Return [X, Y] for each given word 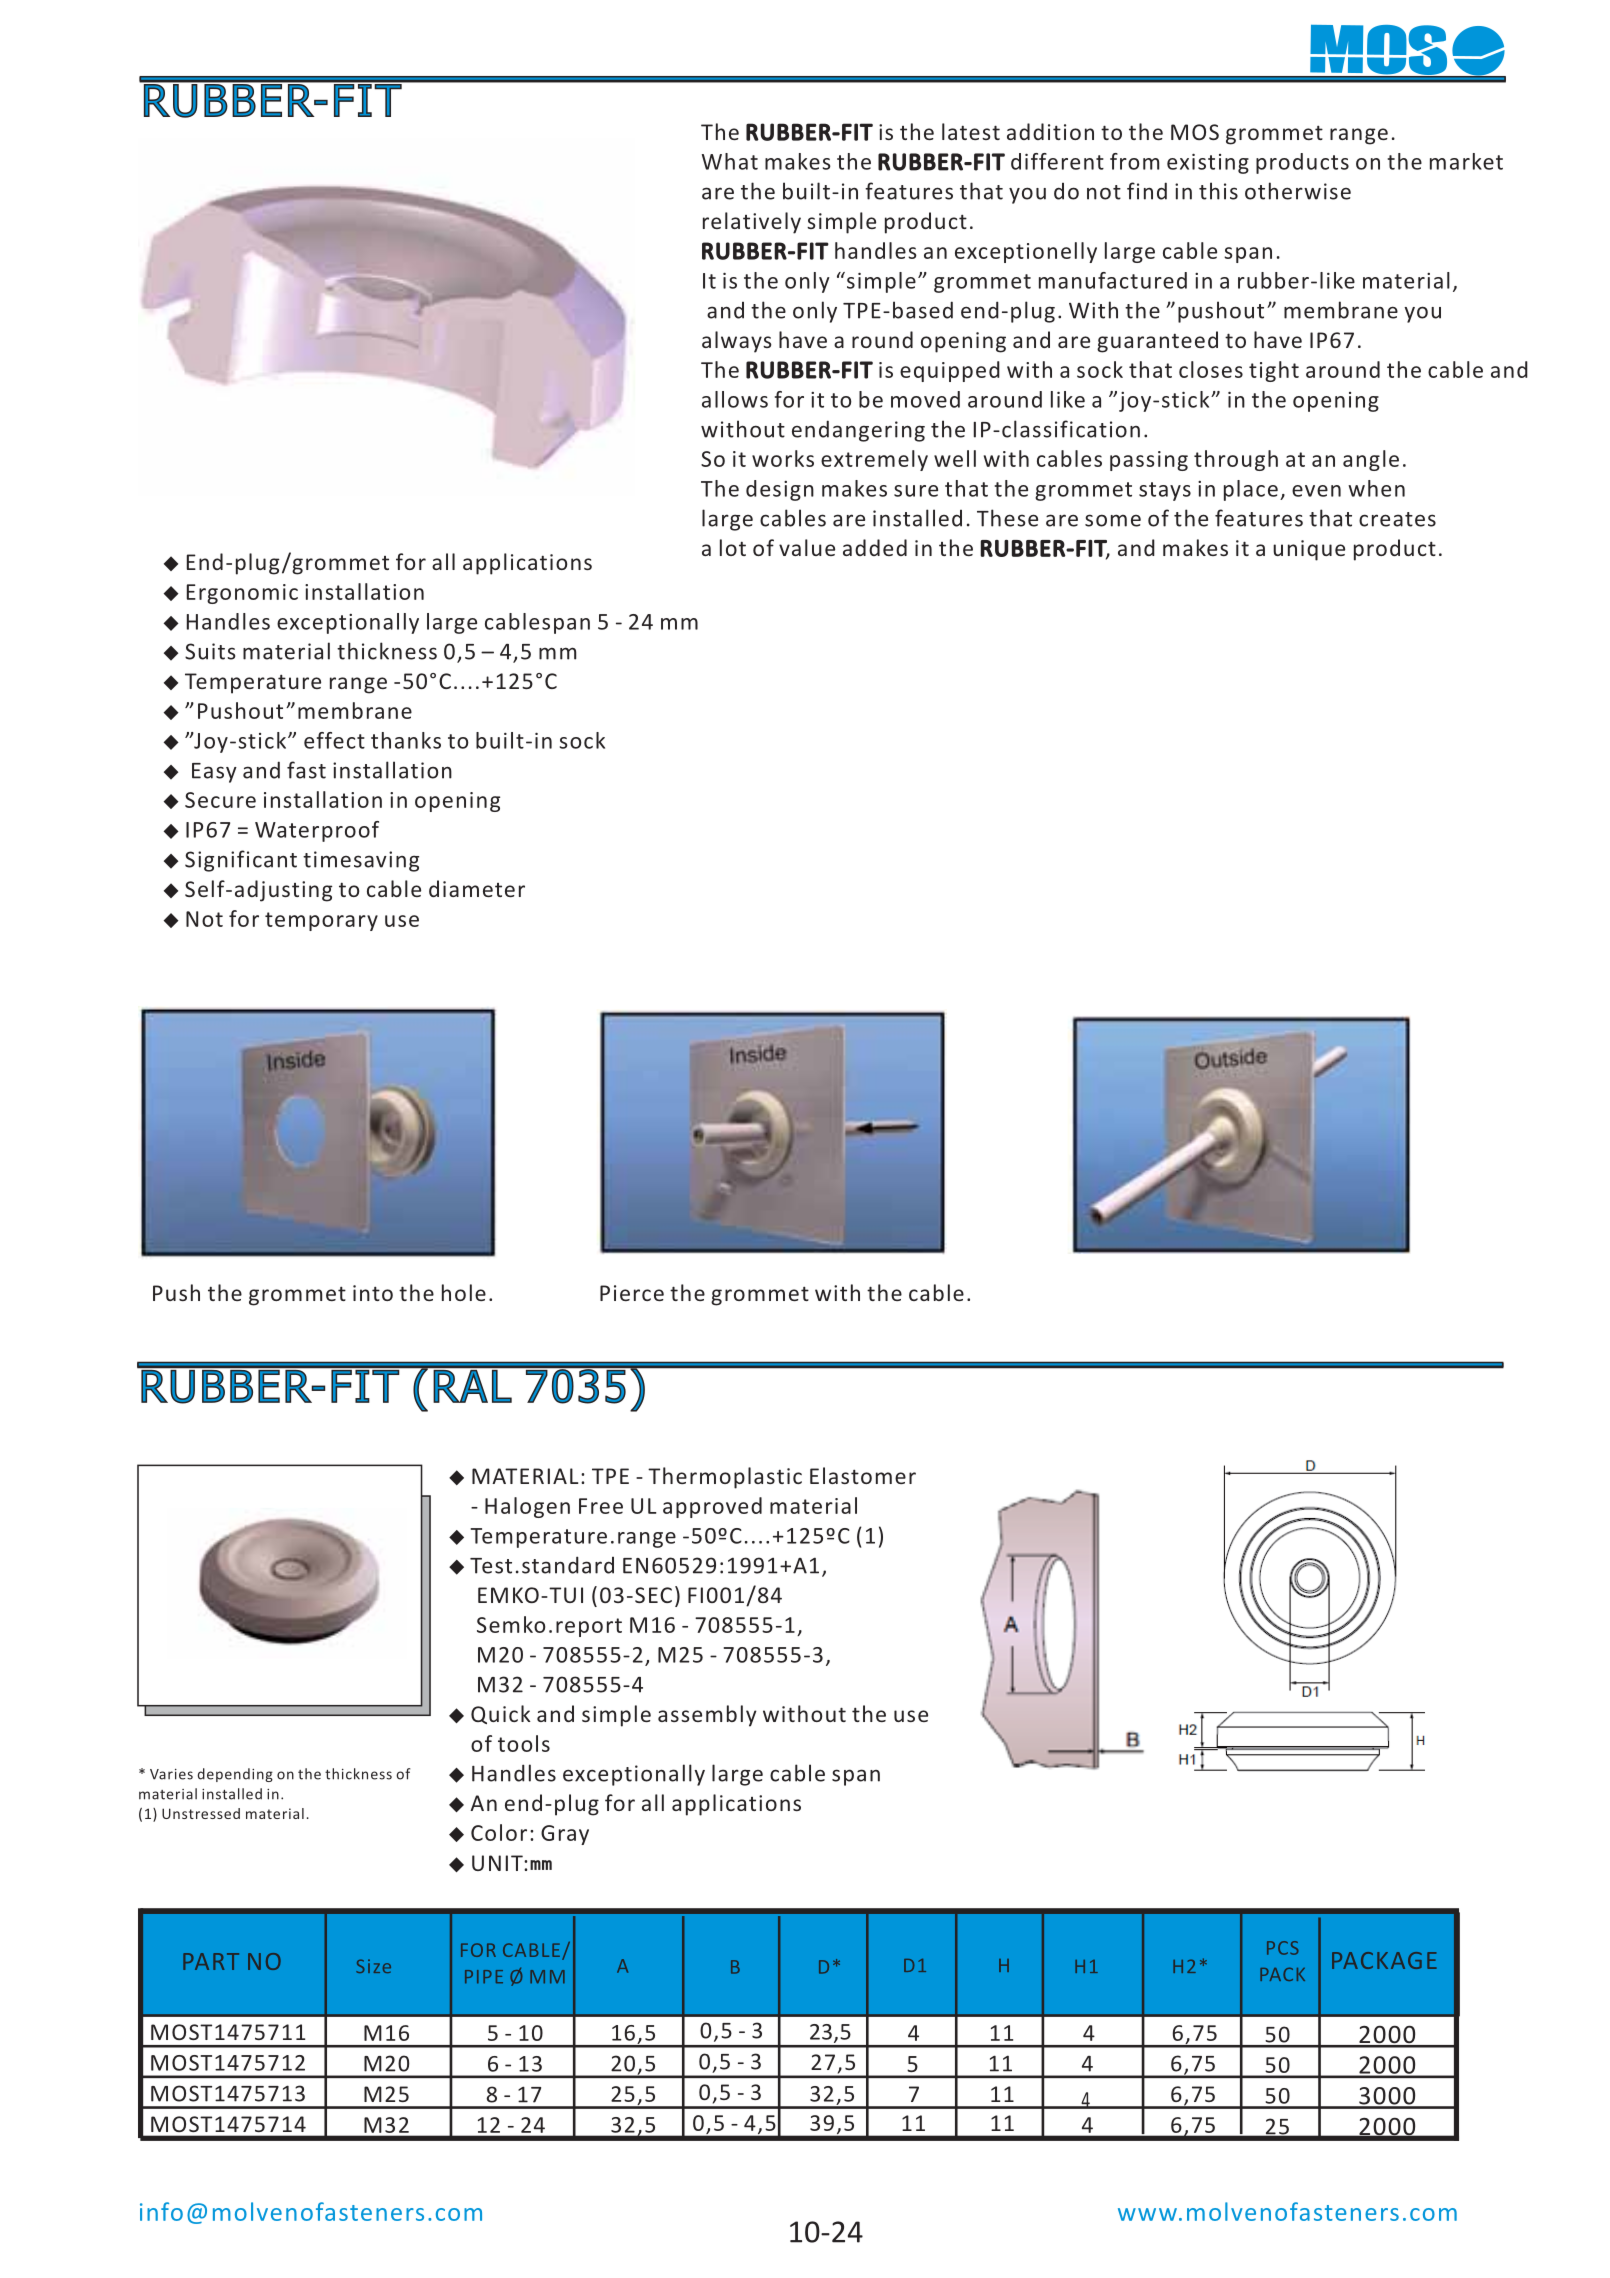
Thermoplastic [725, 1478]
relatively [752, 223]
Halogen [527, 1507]
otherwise [1298, 191]
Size [373, 1966]
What [730, 161]
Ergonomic [242, 594]
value [807, 547]
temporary [321, 921]
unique [1309, 550]
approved [712, 1507]
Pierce [632, 1293]
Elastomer [863, 1475]
